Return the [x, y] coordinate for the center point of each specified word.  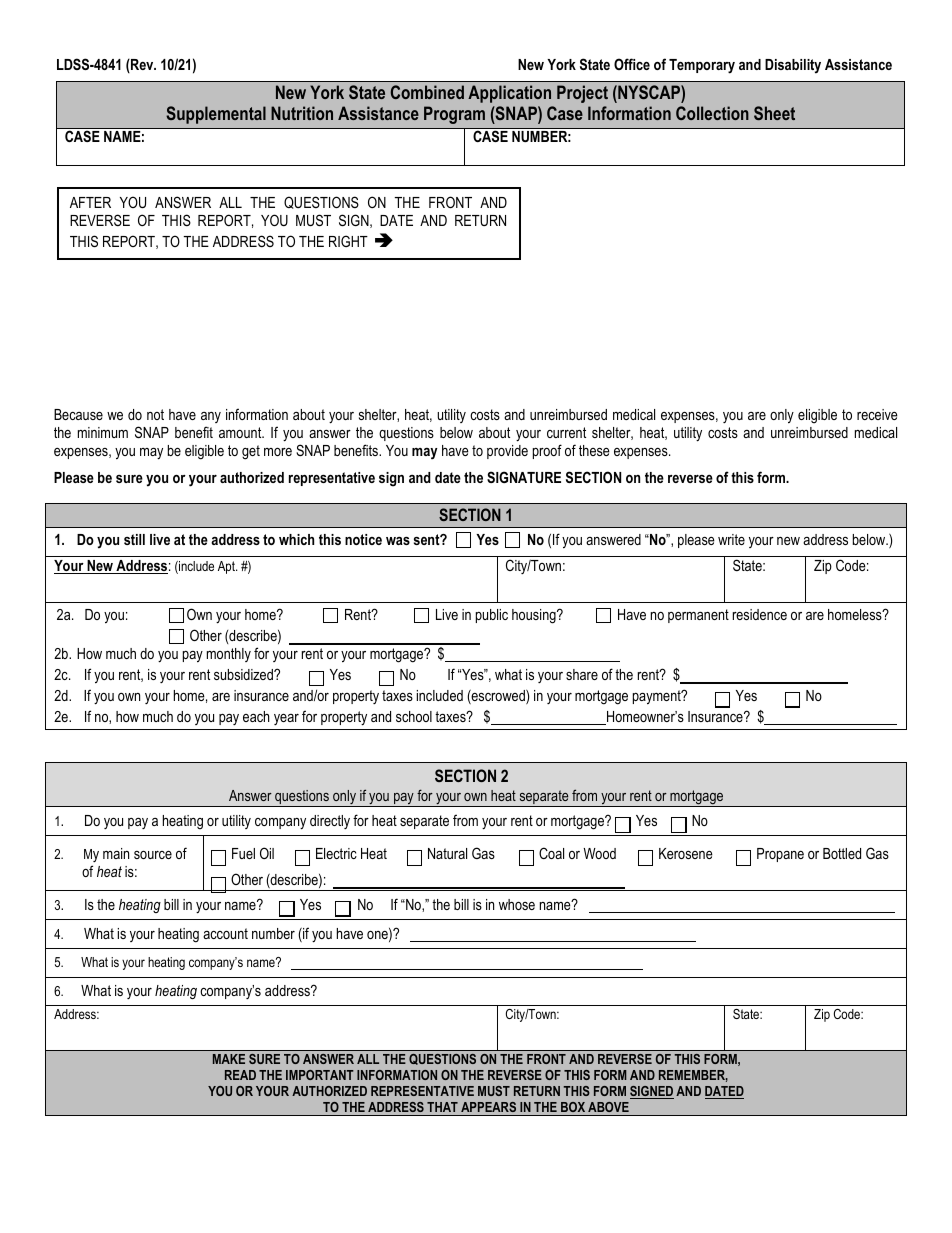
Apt [227, 567]
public [492, 616]
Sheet [774, 113]
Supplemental [216, 115]
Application [509, 94]
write [731, 539]
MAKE [229, 1059]
